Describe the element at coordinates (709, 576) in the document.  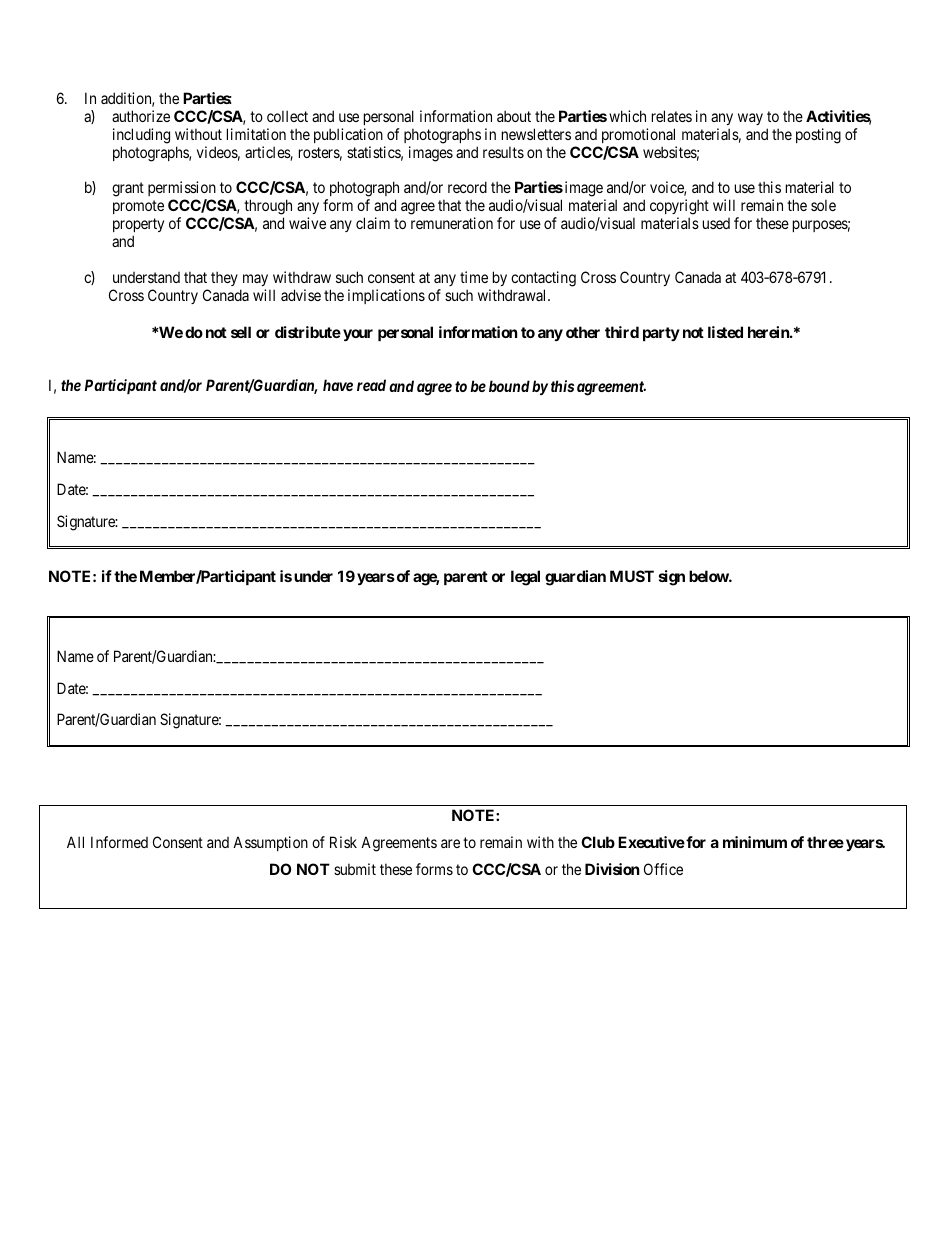
I see `below` at that location.
